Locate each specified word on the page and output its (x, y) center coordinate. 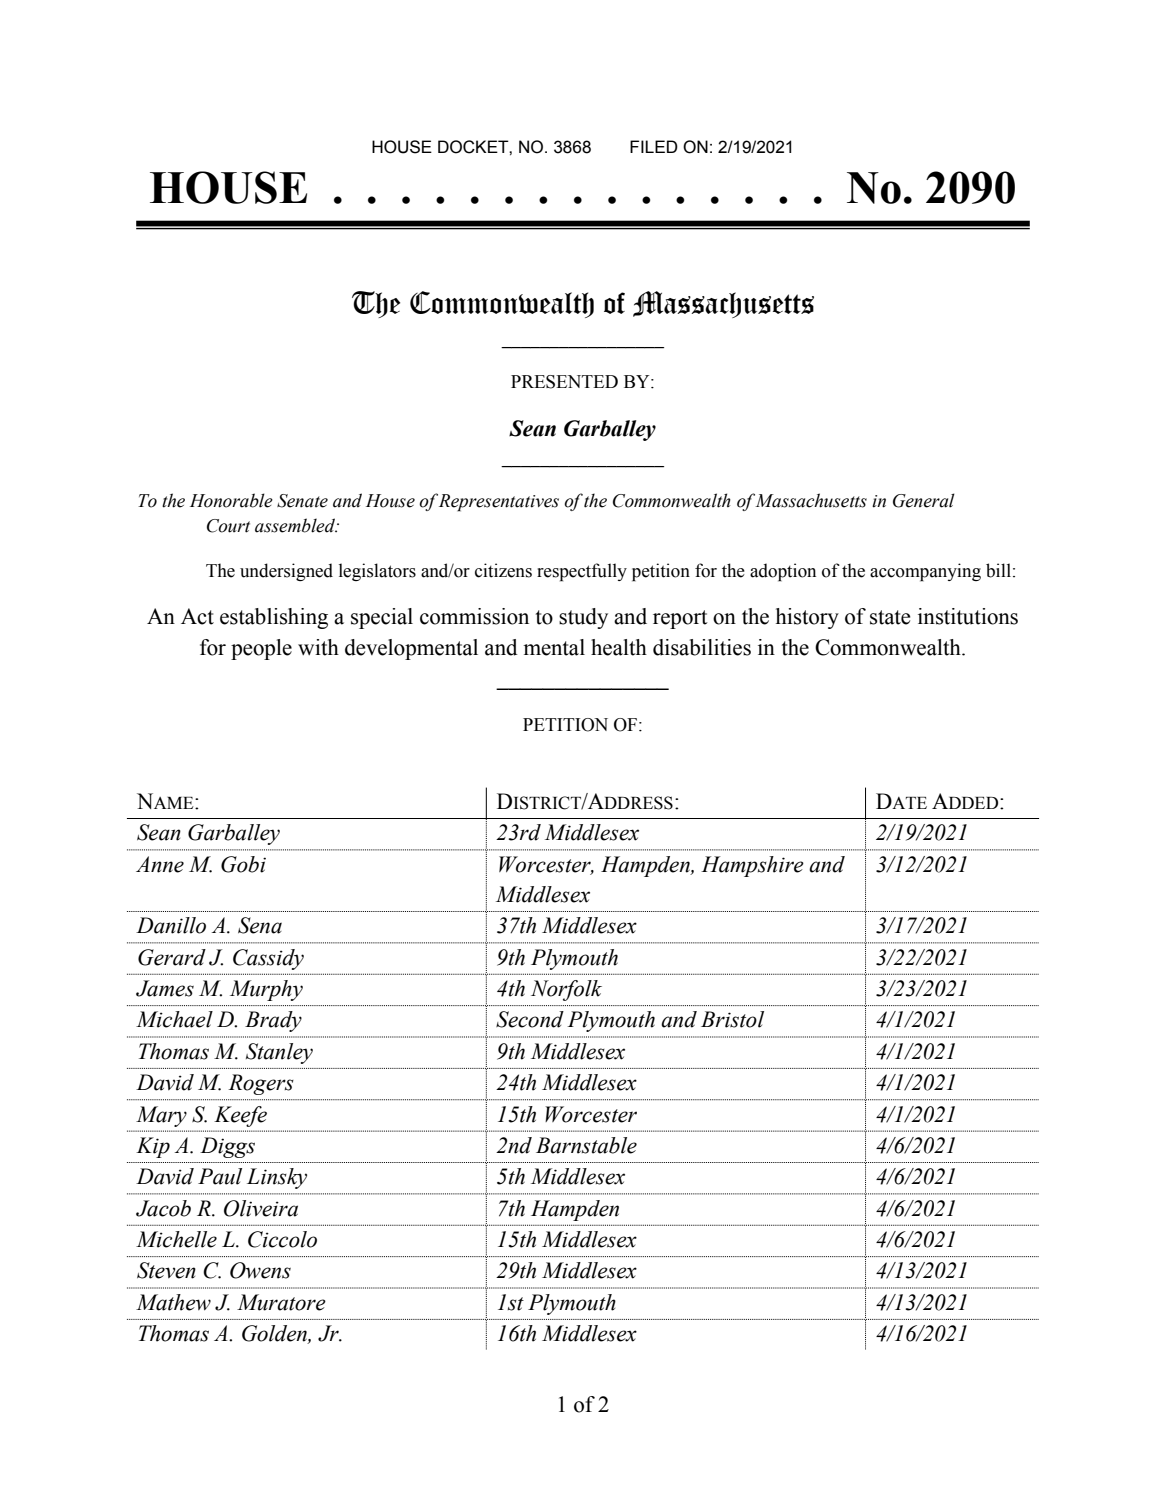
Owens (260, 1270)
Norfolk (566, 990)
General (924, 500)
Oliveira (261, 1208)
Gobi (243, 864)
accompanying (925, 572)
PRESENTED (564, 382)
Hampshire (752, 866)
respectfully (582, 572)
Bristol (732, 1019)
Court (228, 526)
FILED (654, 146)
